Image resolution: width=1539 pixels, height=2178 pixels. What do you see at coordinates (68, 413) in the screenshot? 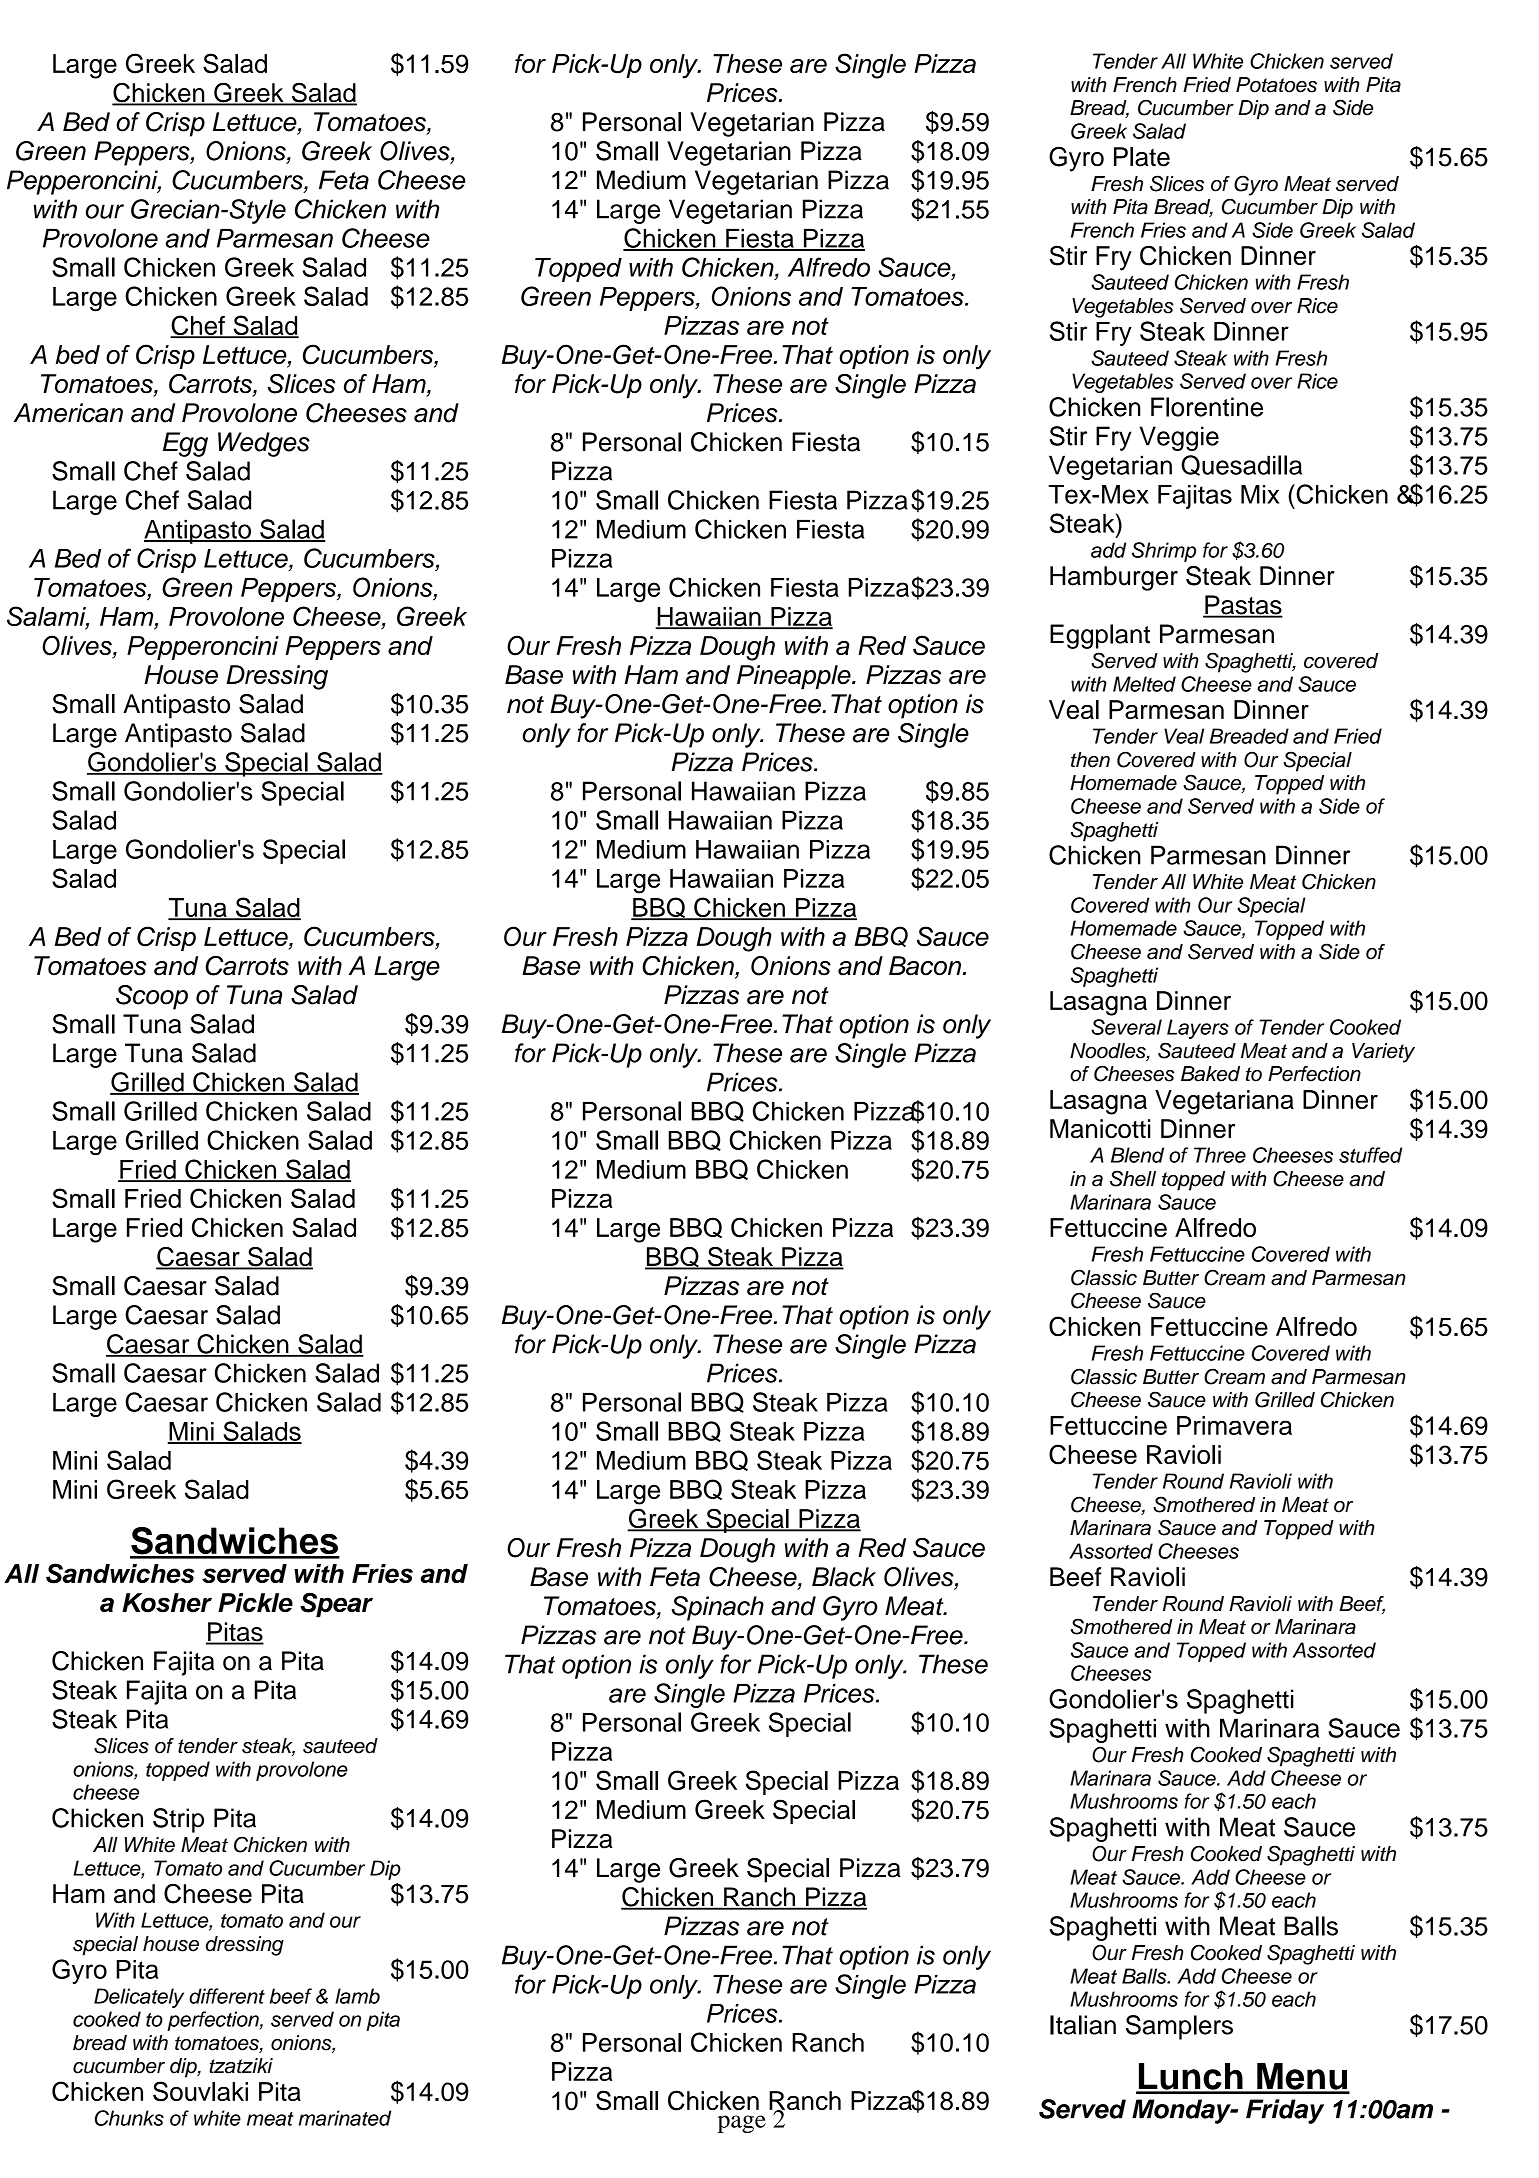
I see `American` at bounding box center [68, 413].
